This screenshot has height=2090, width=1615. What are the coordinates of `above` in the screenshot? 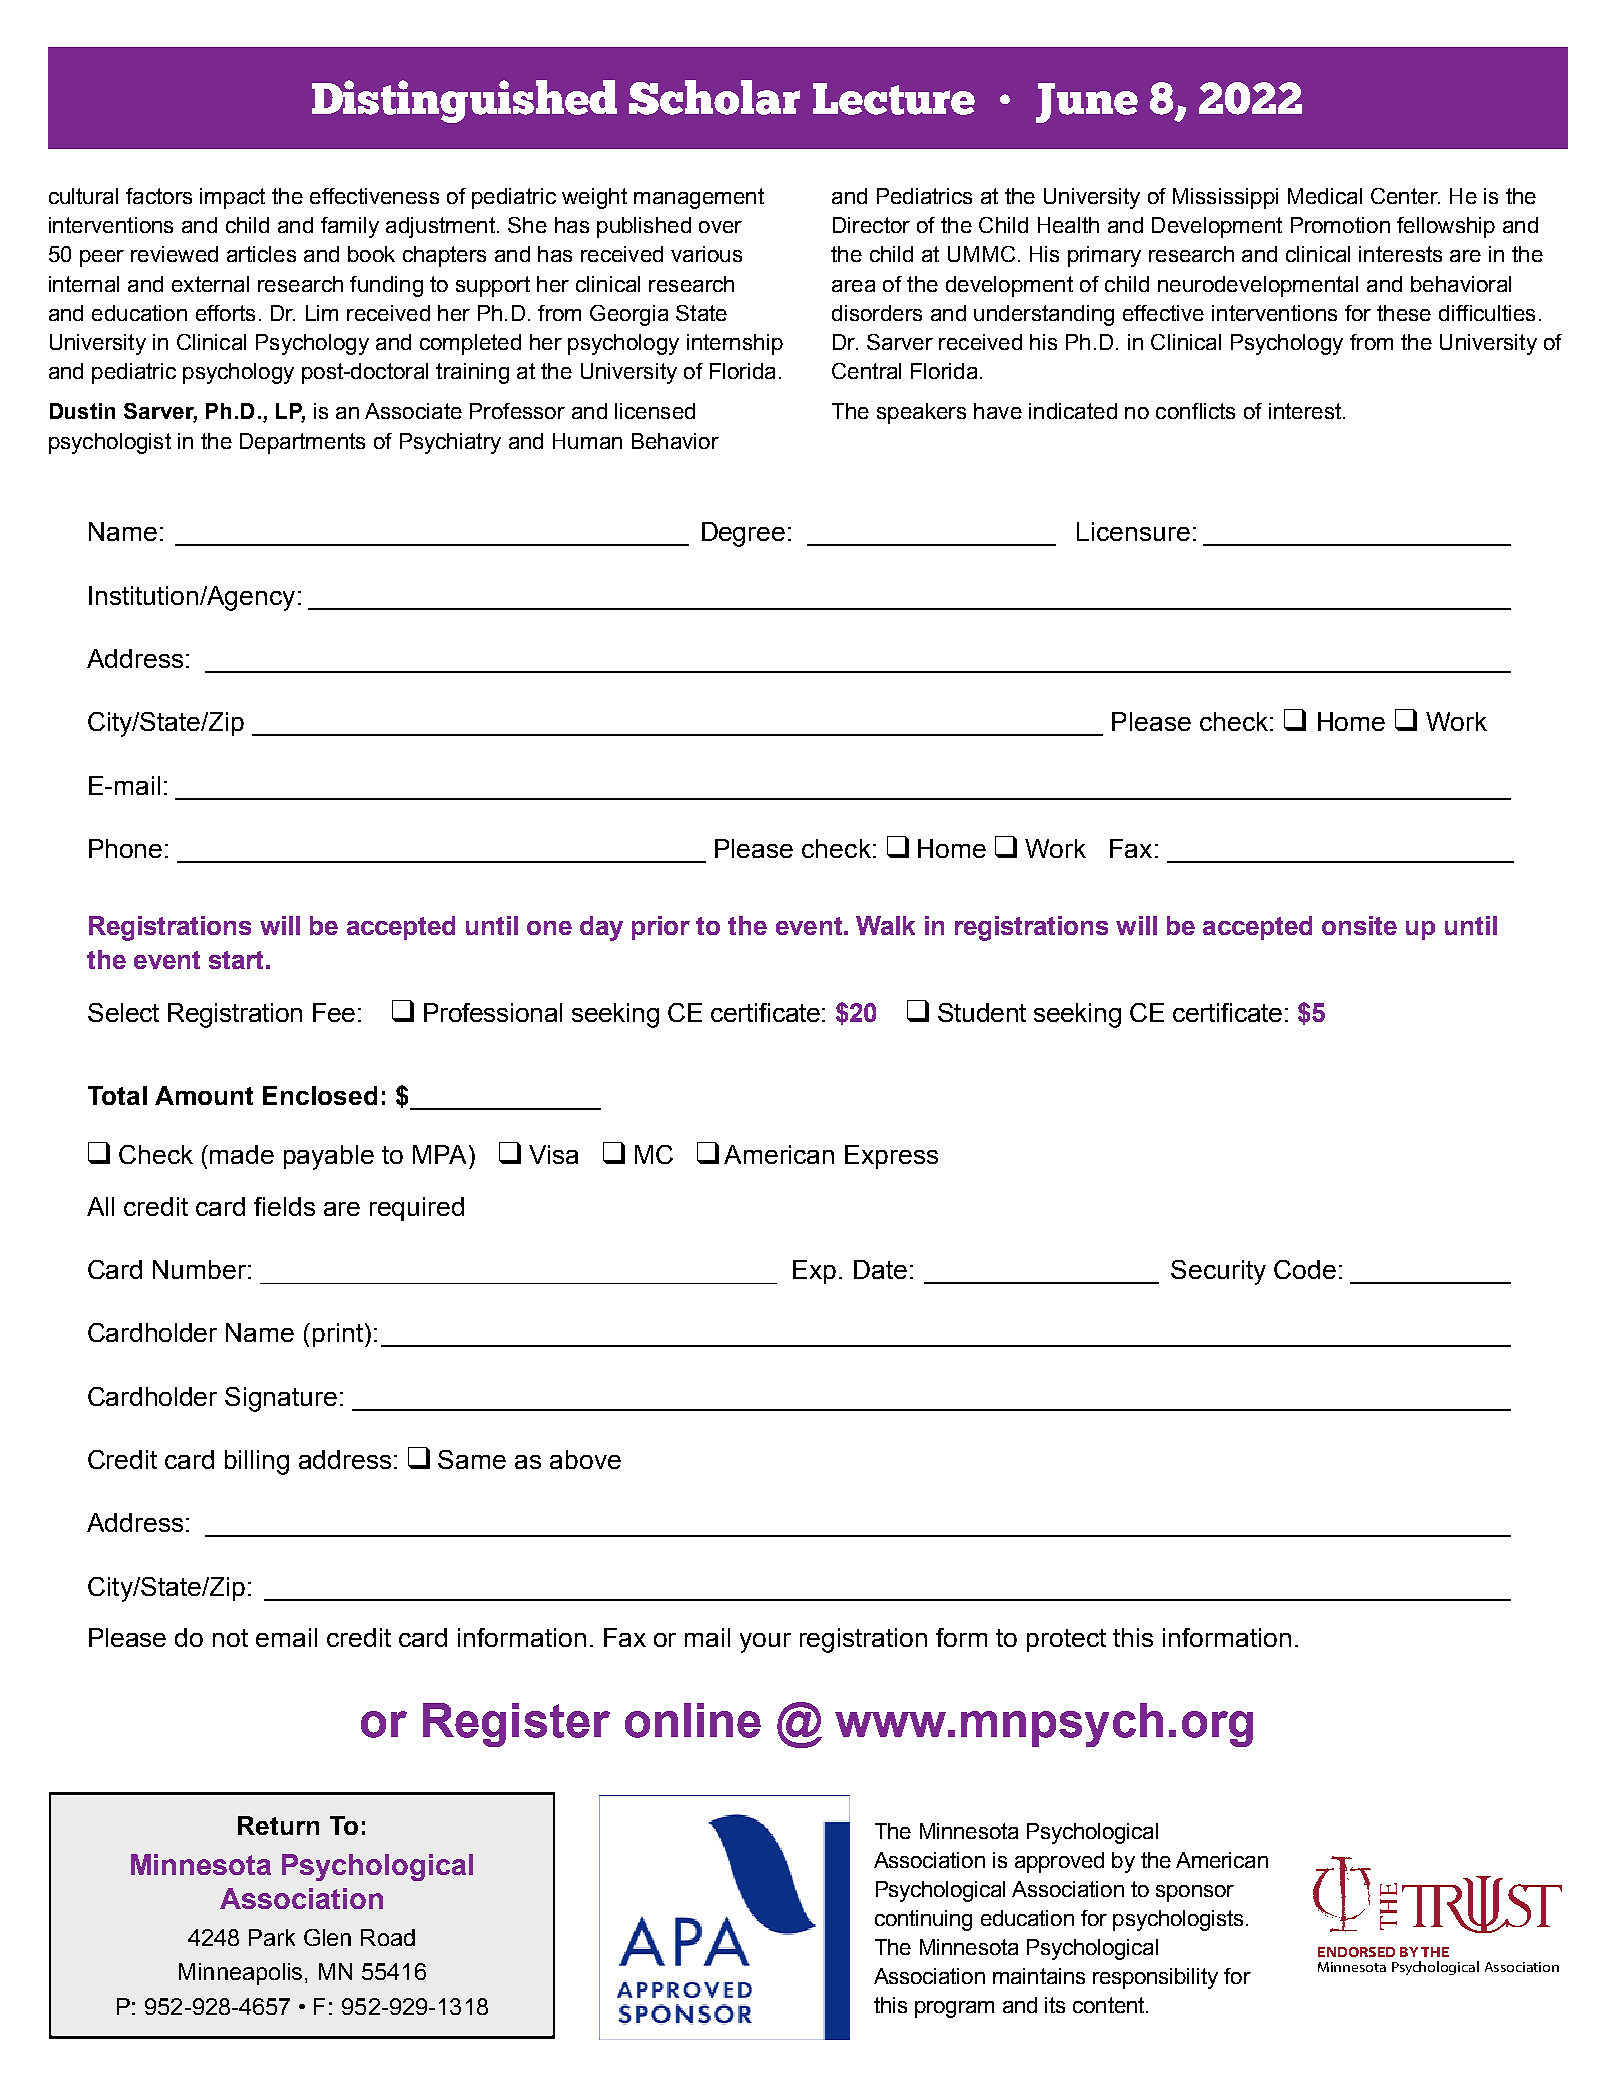 It's located at (585, 1459).
